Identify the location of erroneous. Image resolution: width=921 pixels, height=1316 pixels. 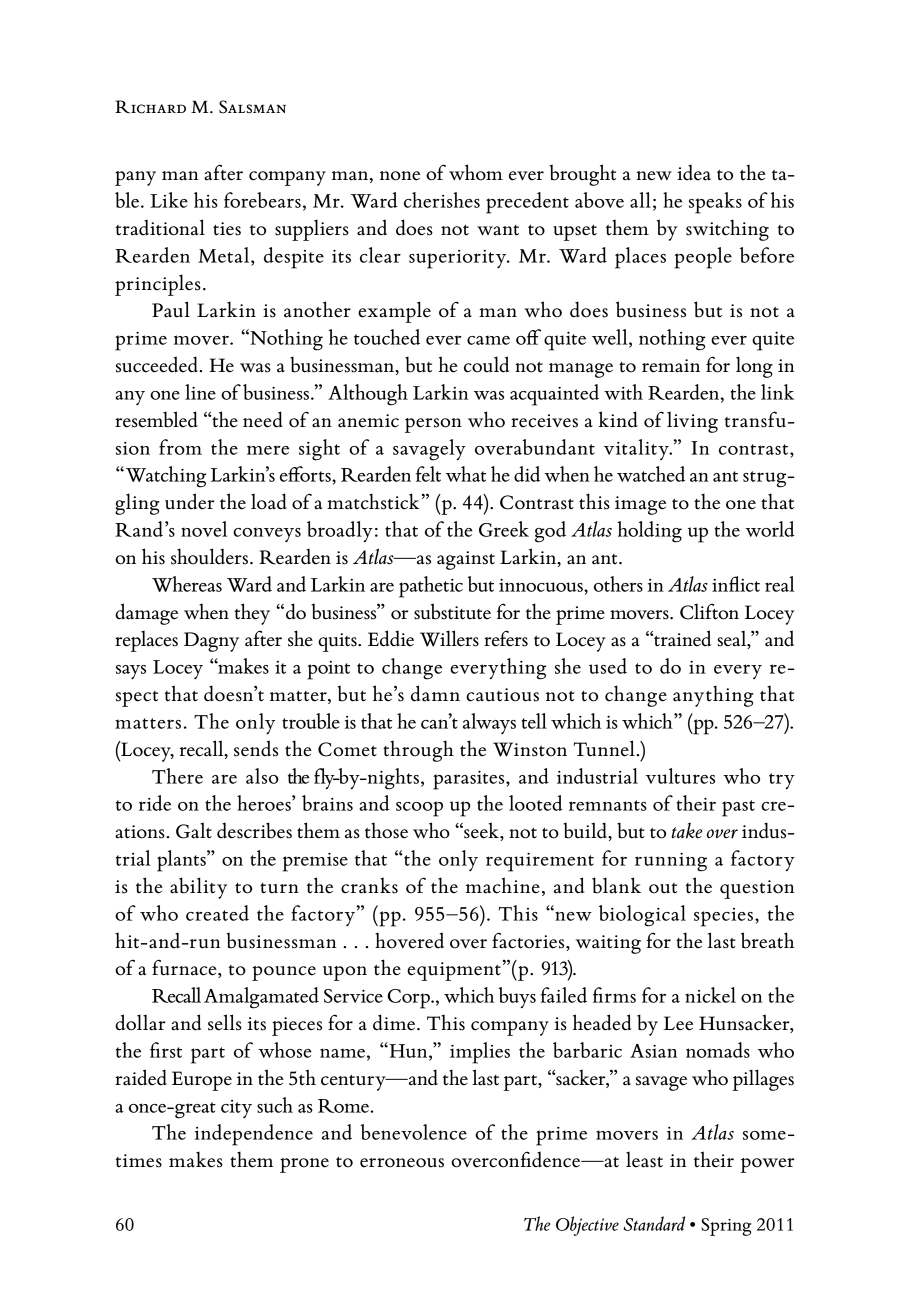
(402, 1163).
